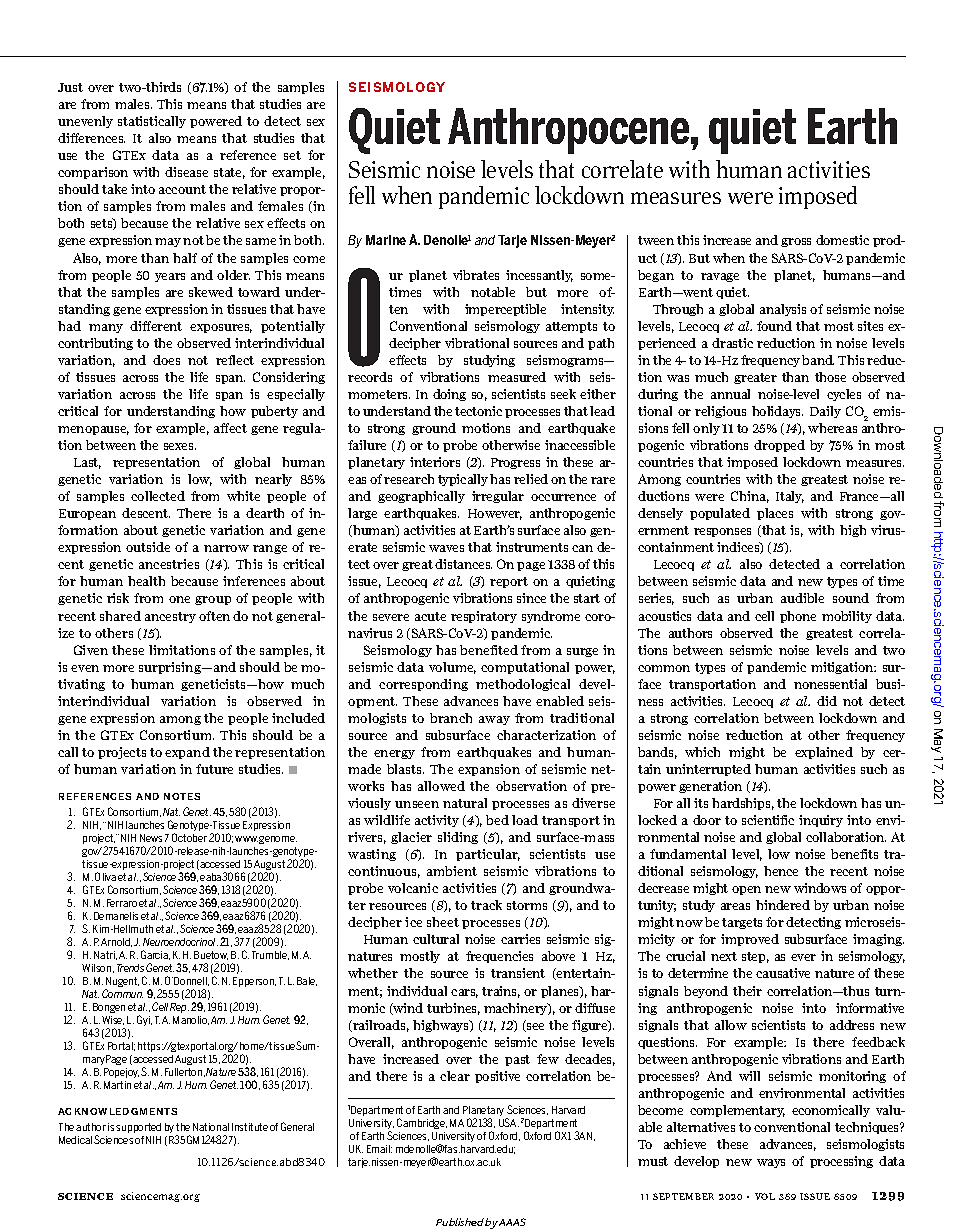 The width and height of the screenshot is (964, 1232). Describe the element at coordinates (170, 617) in the screenshot. I see `ancestry` at that location.
